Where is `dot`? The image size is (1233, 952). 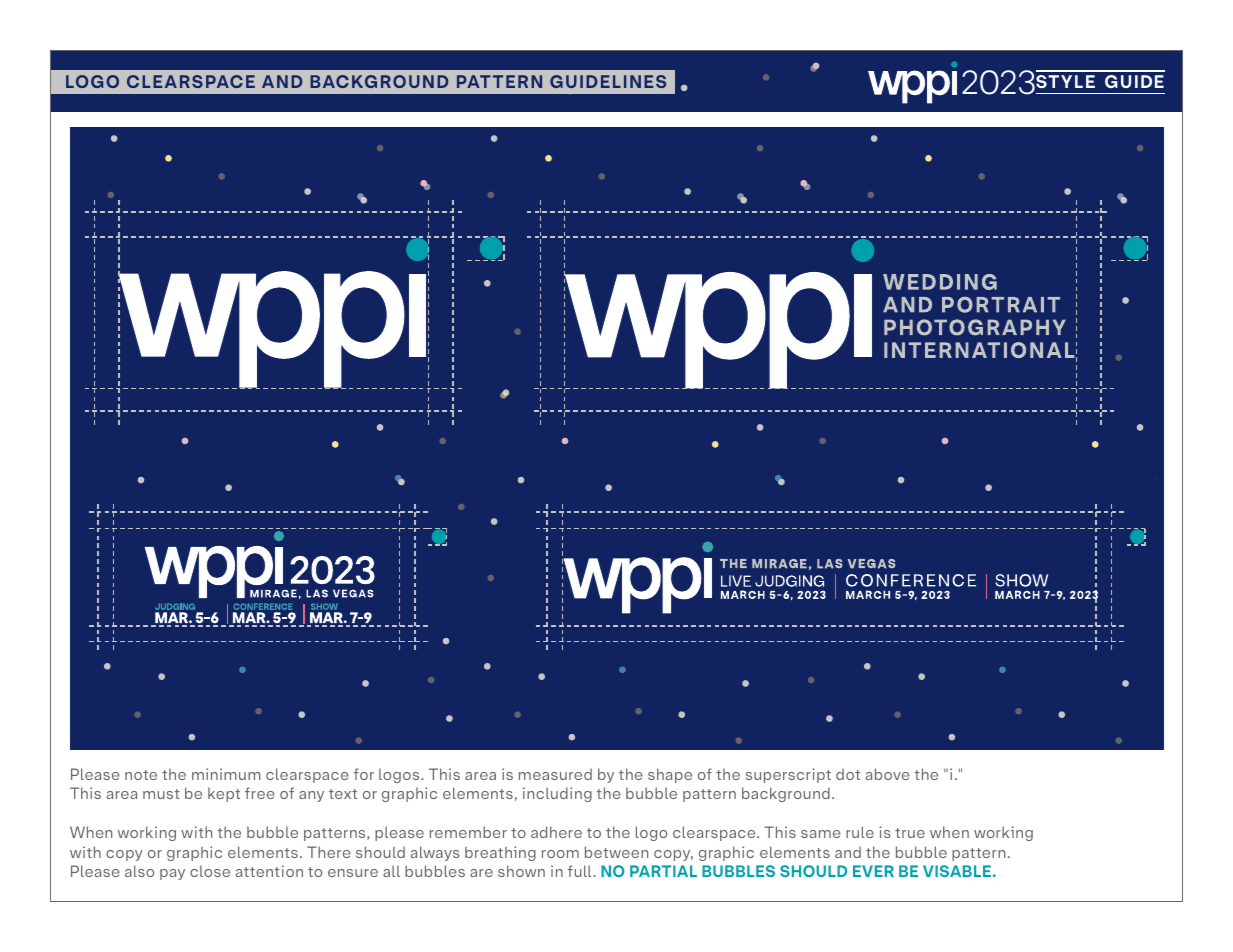 dot is located at coordinates (848, 774).
